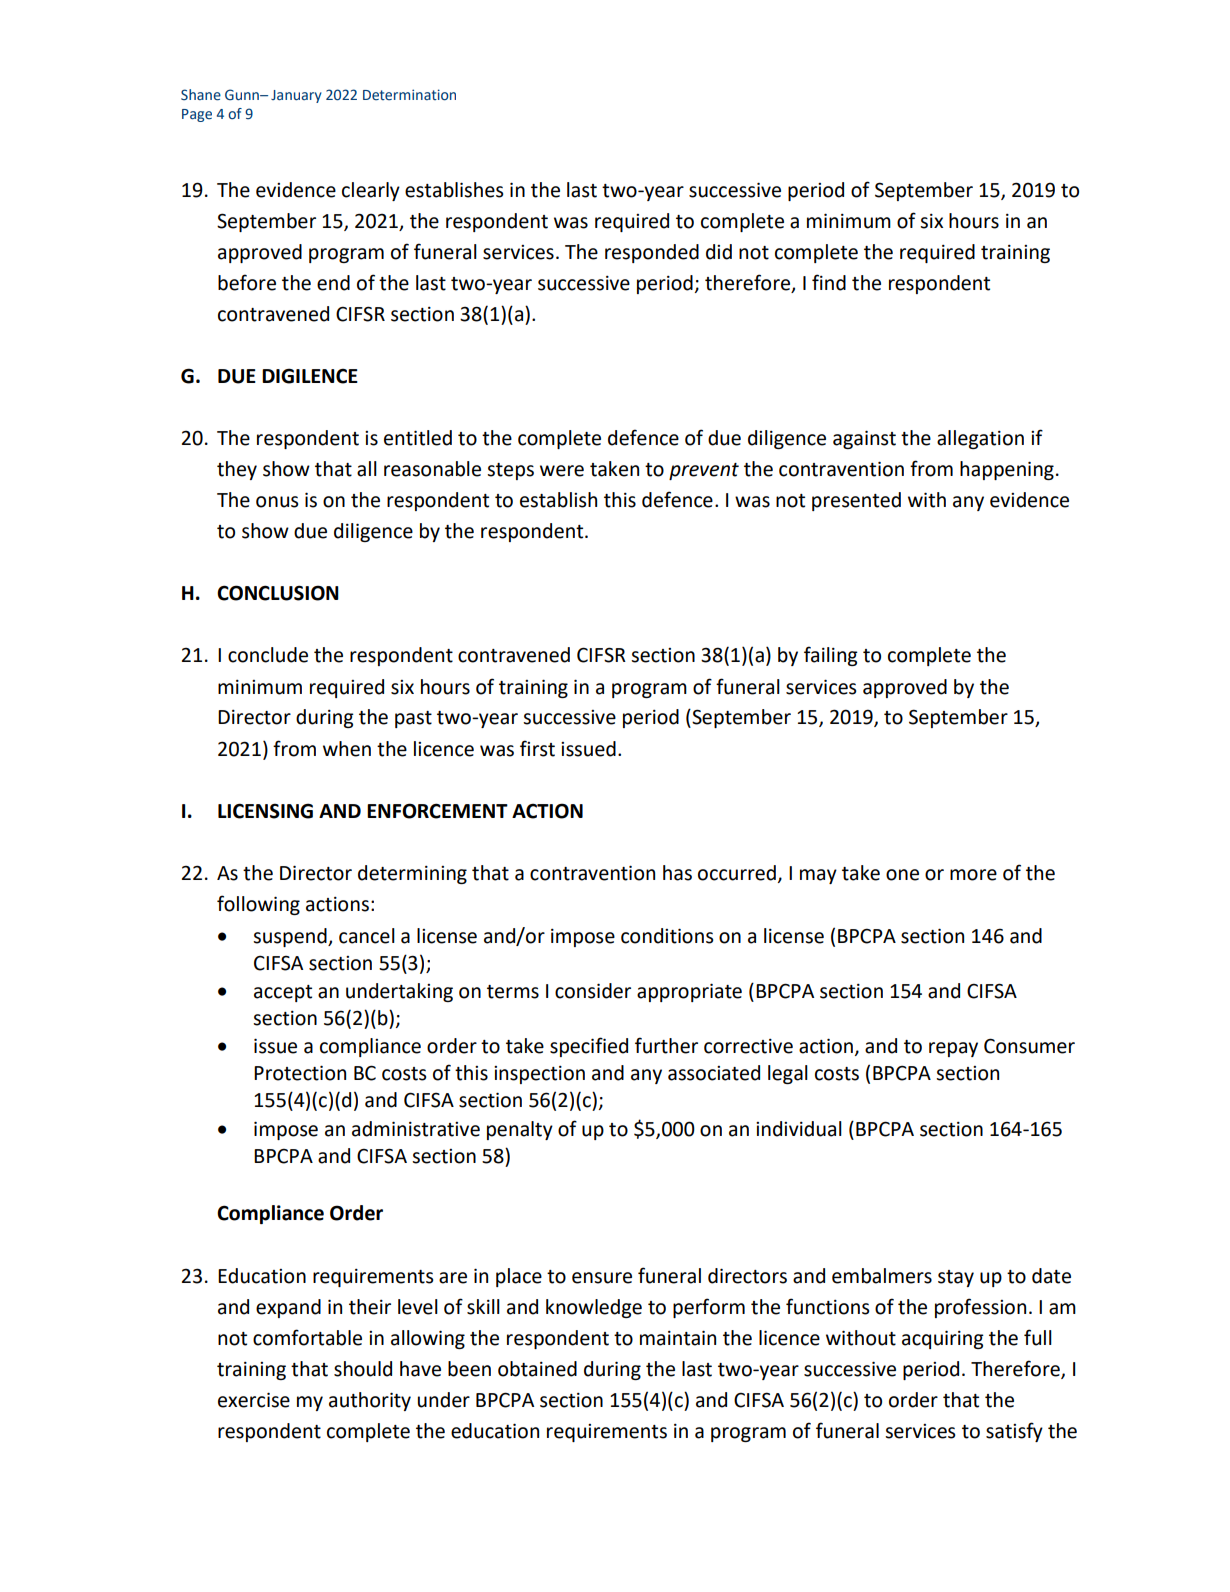 This screenshot has width=1230, height=1592. I want to click on find, so click(829, 282).
